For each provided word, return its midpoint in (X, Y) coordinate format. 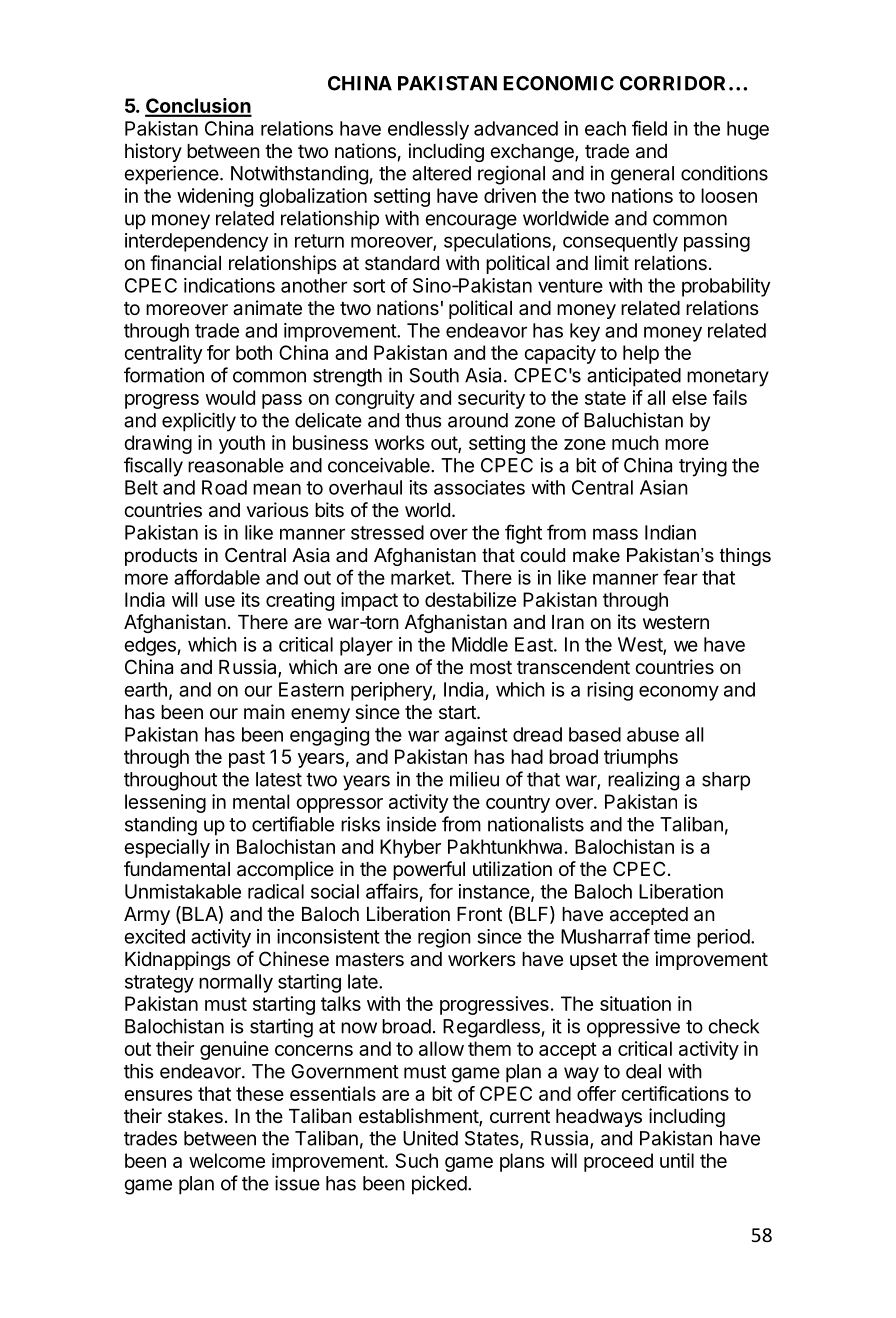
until (677, 1160)
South (434, 375)
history (153, 152)
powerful (429, 870)
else (689, 397)
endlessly (428, 130)
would (230, 397)
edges (151, 646)
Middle (480, 644)
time (672, 936)
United (430, 1138)
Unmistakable (183, 891)
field (649, 128)
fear (680, 577)
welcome (227, 1160)
